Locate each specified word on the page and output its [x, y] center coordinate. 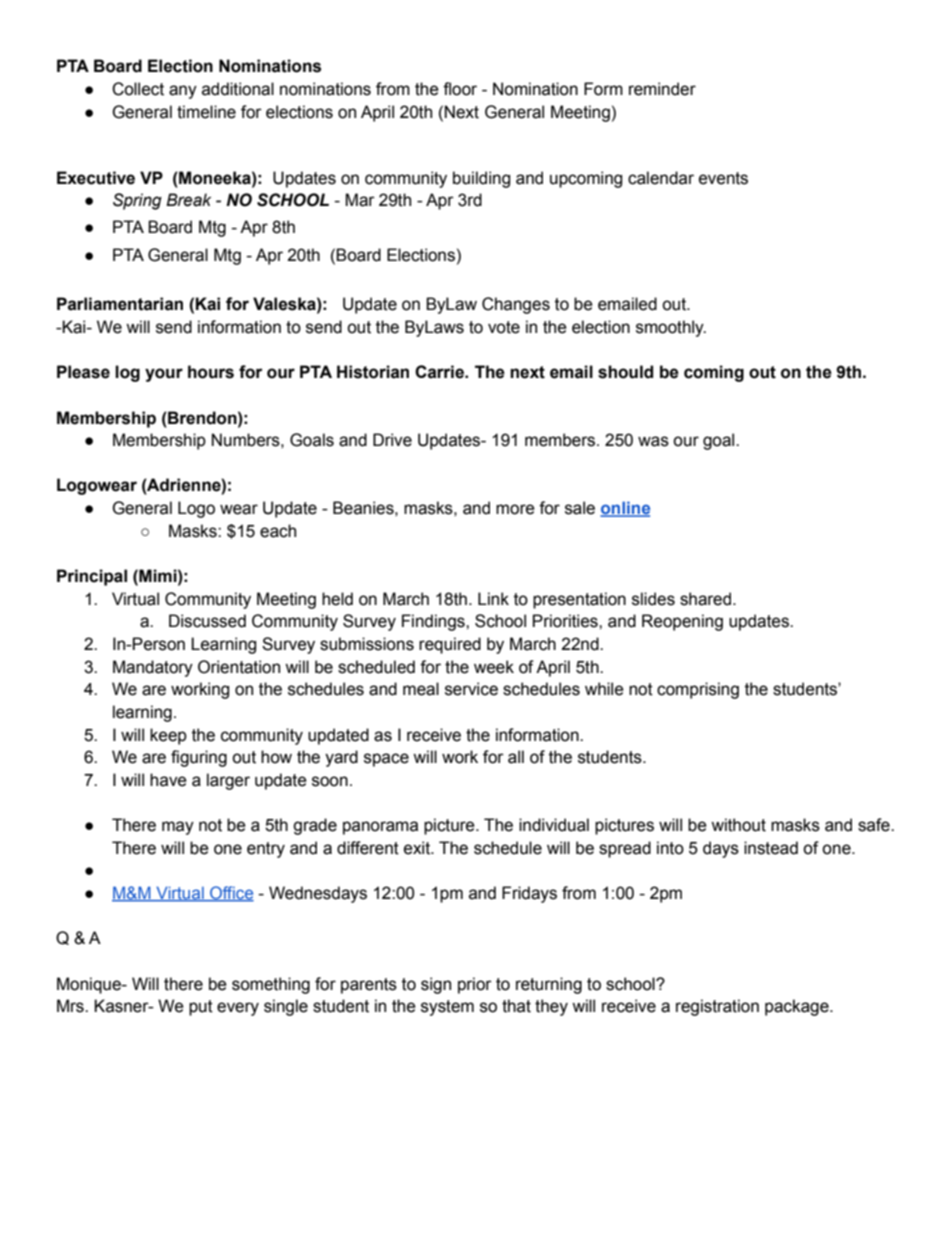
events [723, 178]
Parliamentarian [120, 304]
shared [707, 599]
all [516, 757]
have [168, 780]
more [515, 509]
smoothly [671, 328]
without [738, 825]
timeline [206, 112]
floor [460, 89]
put [201, 1008]
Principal [92, 577]
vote [504, 327]
